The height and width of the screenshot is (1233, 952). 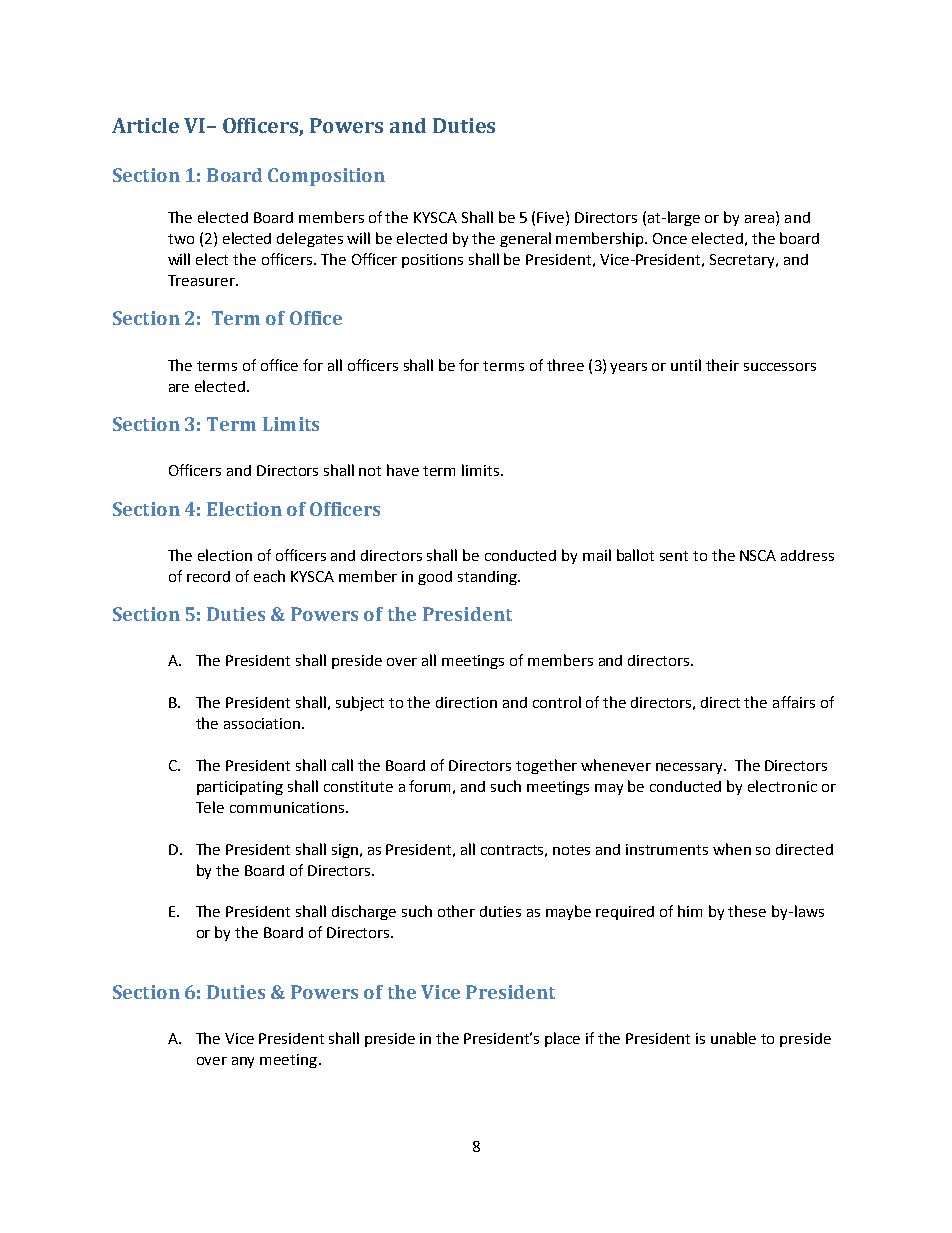 What do you see at coordinates (488, 578) in the screenshot?
I see `standing` at bounding box center [488, 578].
